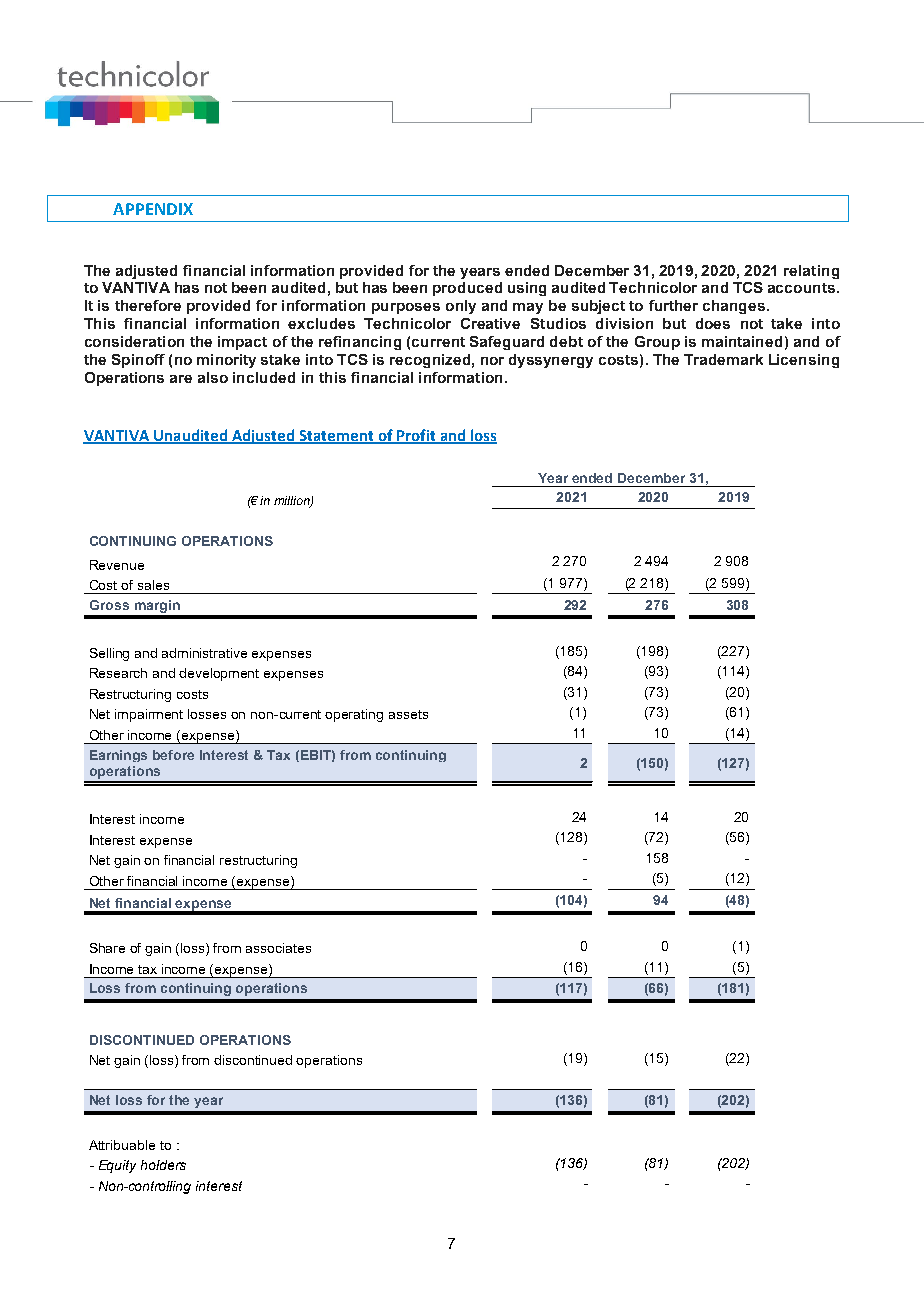 The height and width of the image is (1308, 924). Describe the element at coordinates (408, 714) in the image. I see `assets` at that location.
